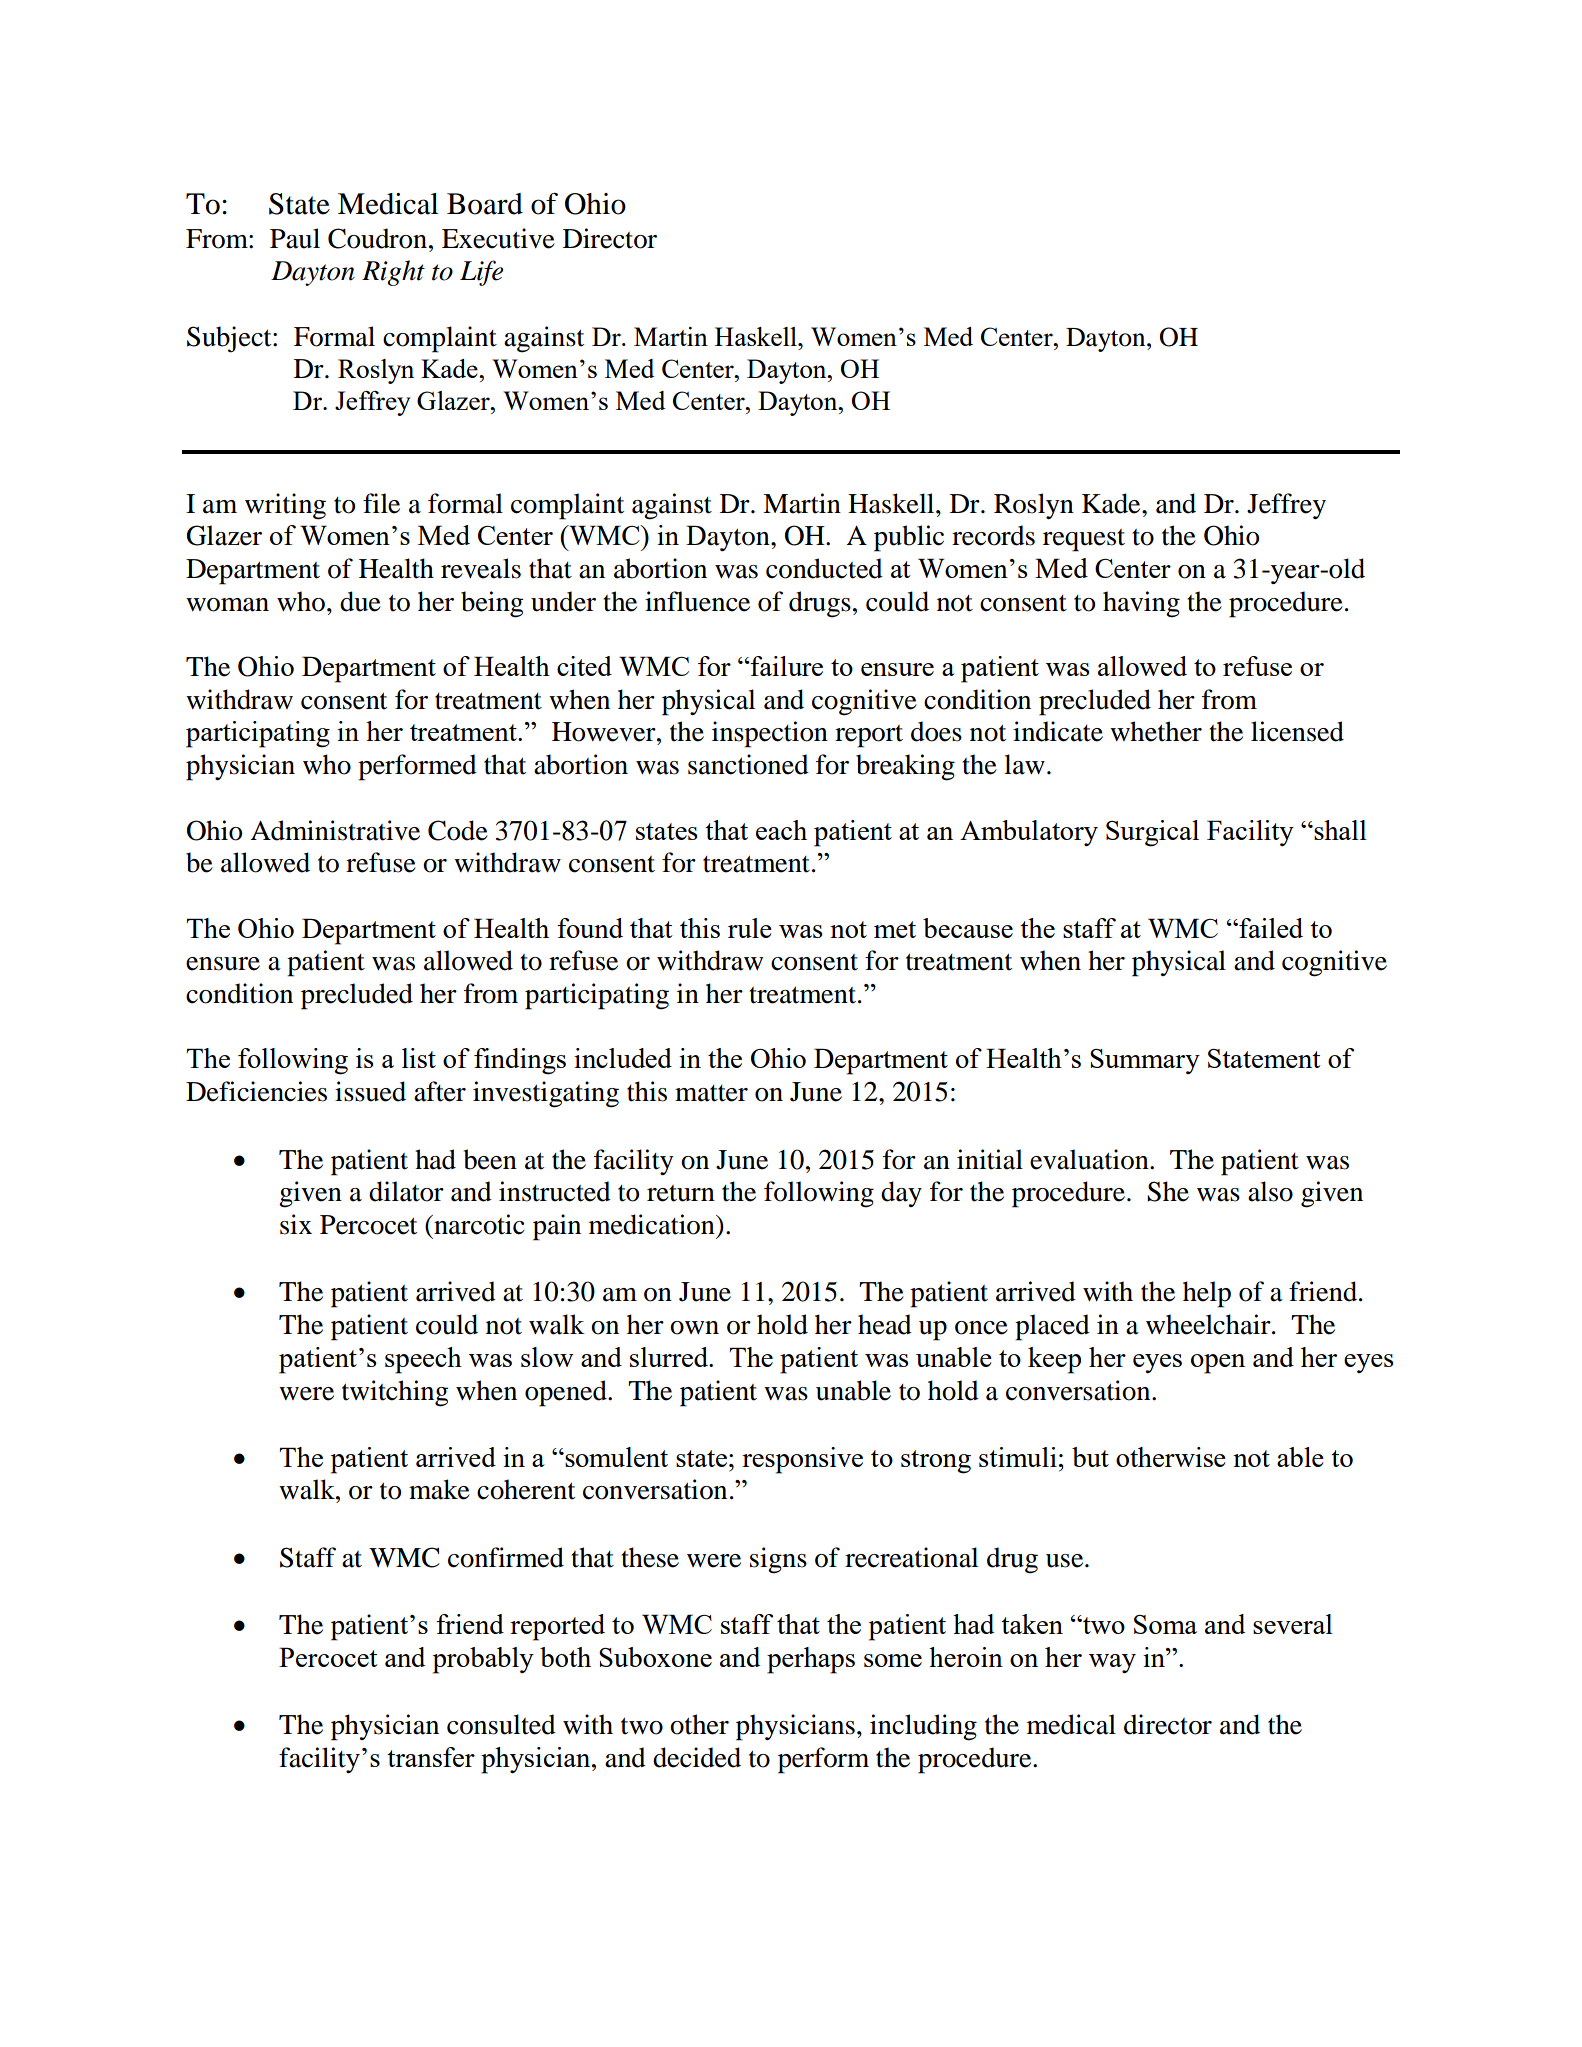 Image resolution: width=1582 pixels, height=2047 pixels. Describe the element at coordinates (393, 273) in the document. I see `Right` at that location.
